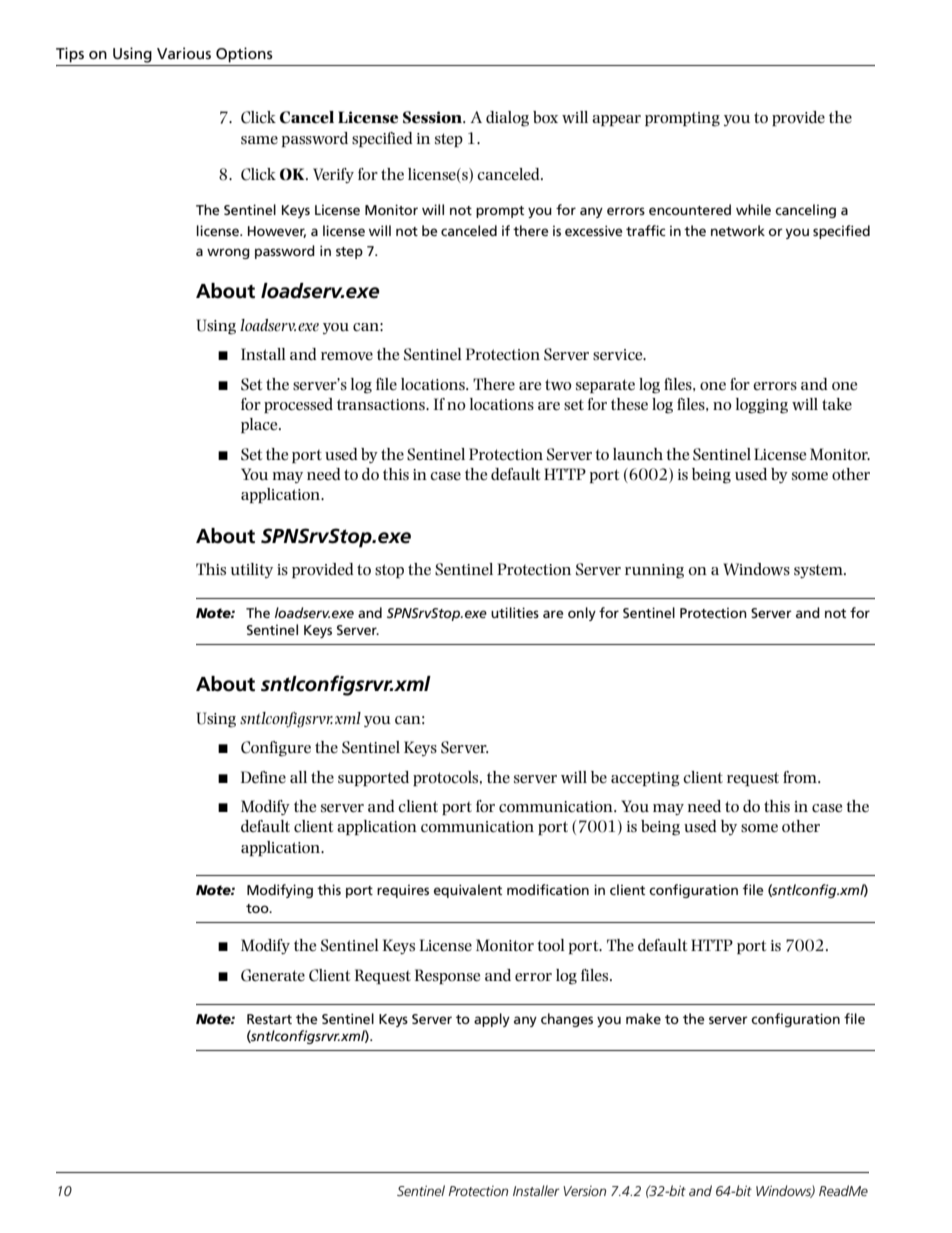 The height and width of the screenshot is (1233, 952). I want to click on appear, so click(616, 120).
